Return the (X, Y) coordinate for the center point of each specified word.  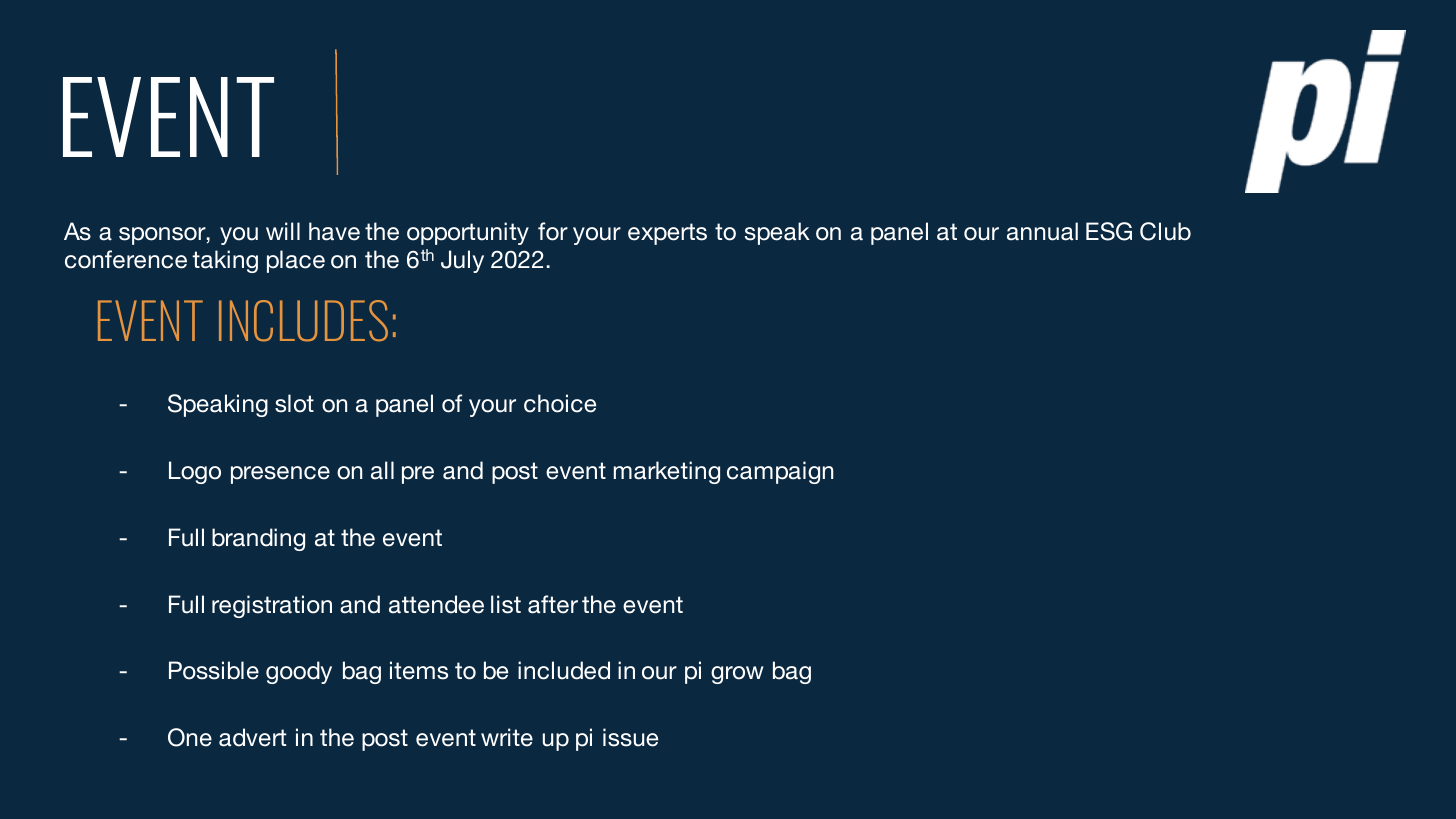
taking (225, 261)
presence (280, 475)
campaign (780, 472)
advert (252, 737)
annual (1042, 231)
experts (667, 234)
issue (630, 737)
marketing (667, 472)
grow (737, 675)
